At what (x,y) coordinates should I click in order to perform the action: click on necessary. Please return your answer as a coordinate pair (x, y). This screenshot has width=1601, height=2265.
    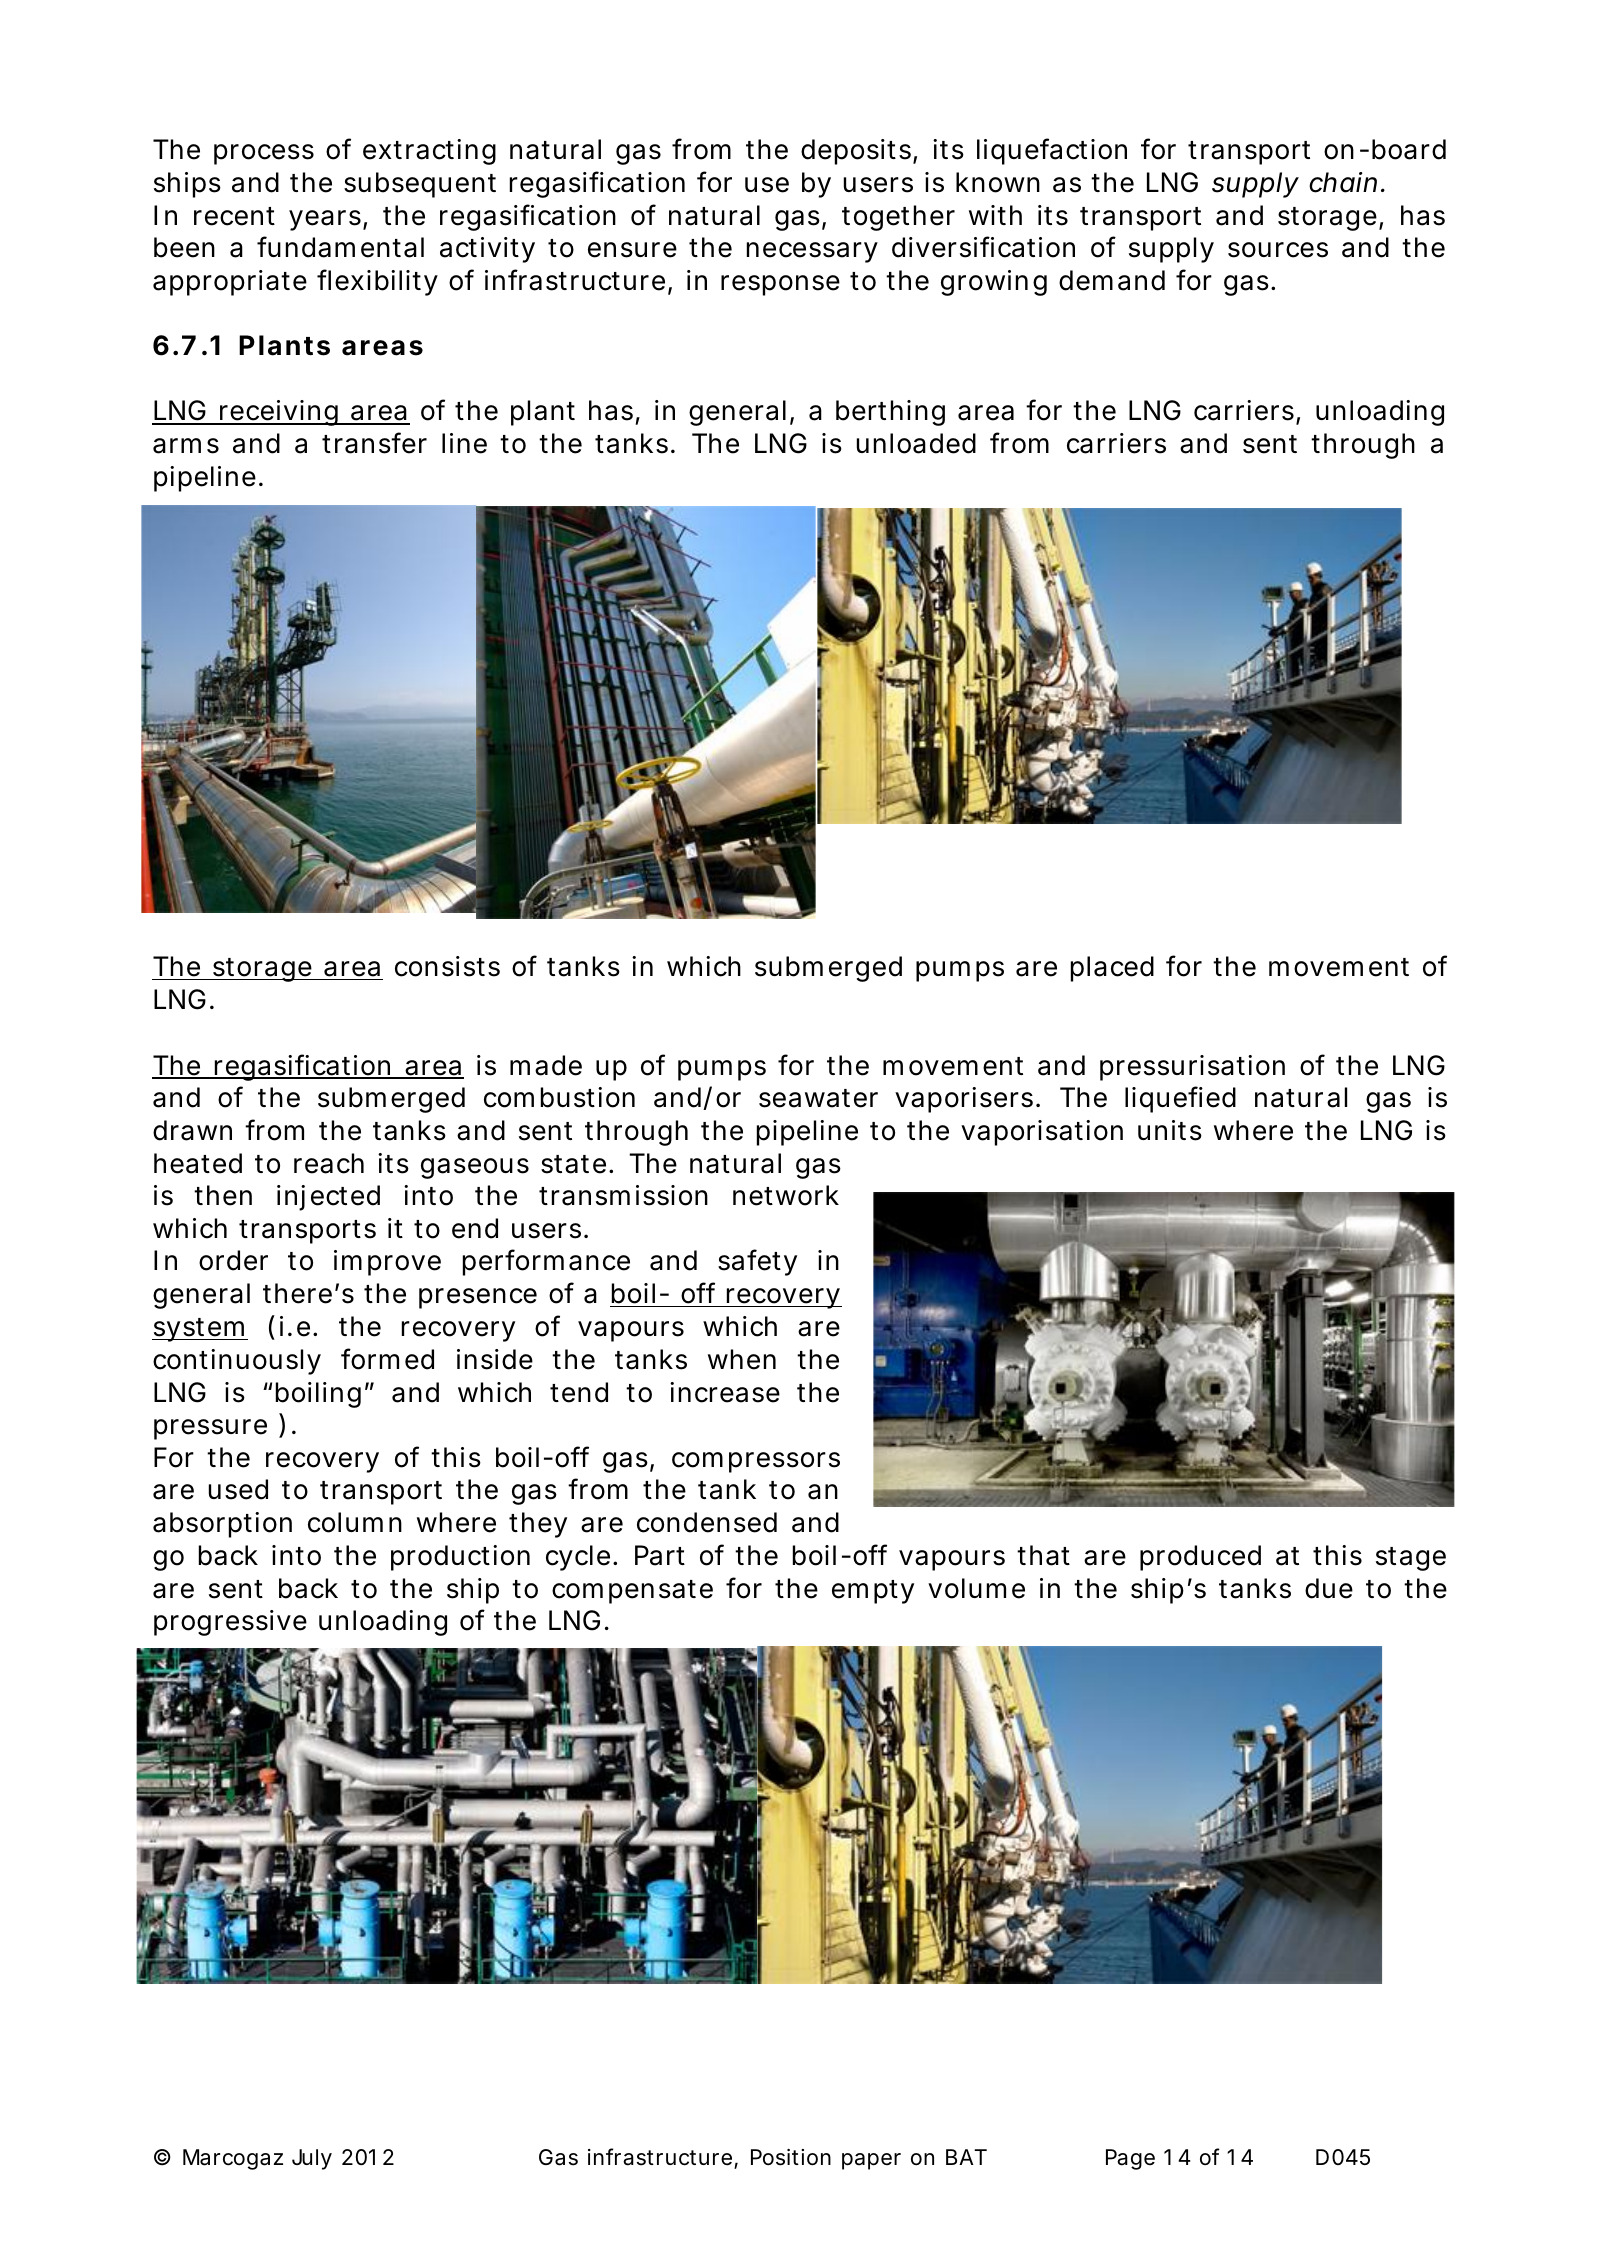
    Looking at the image, I should click on (812, 252).
